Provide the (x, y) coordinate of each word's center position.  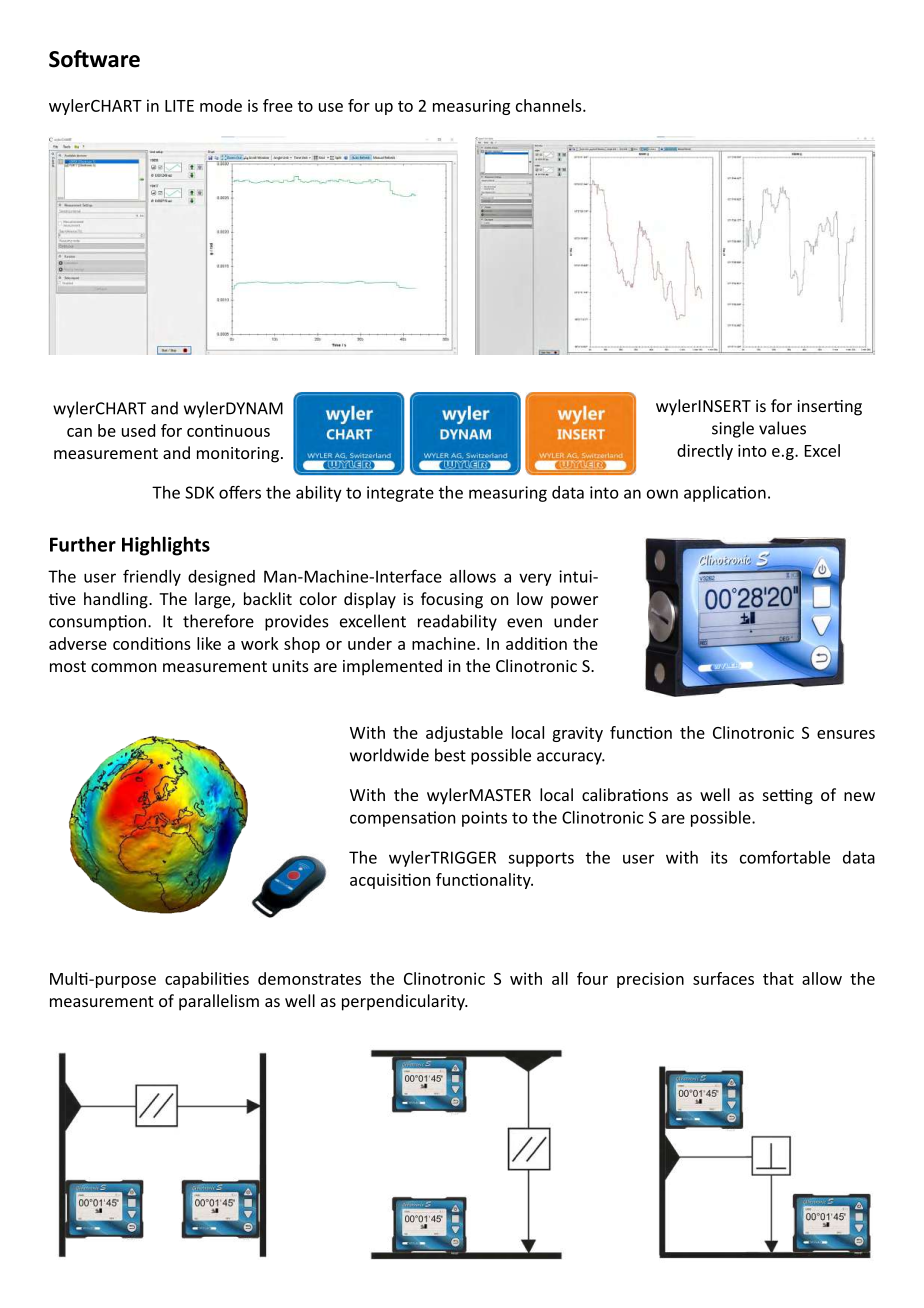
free (278, 105)
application (725, 494)
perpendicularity (404, 1002)
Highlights (166, 546)
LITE (179, 106)
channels (550, 105)
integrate (400, 494)
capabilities (207, 980)
